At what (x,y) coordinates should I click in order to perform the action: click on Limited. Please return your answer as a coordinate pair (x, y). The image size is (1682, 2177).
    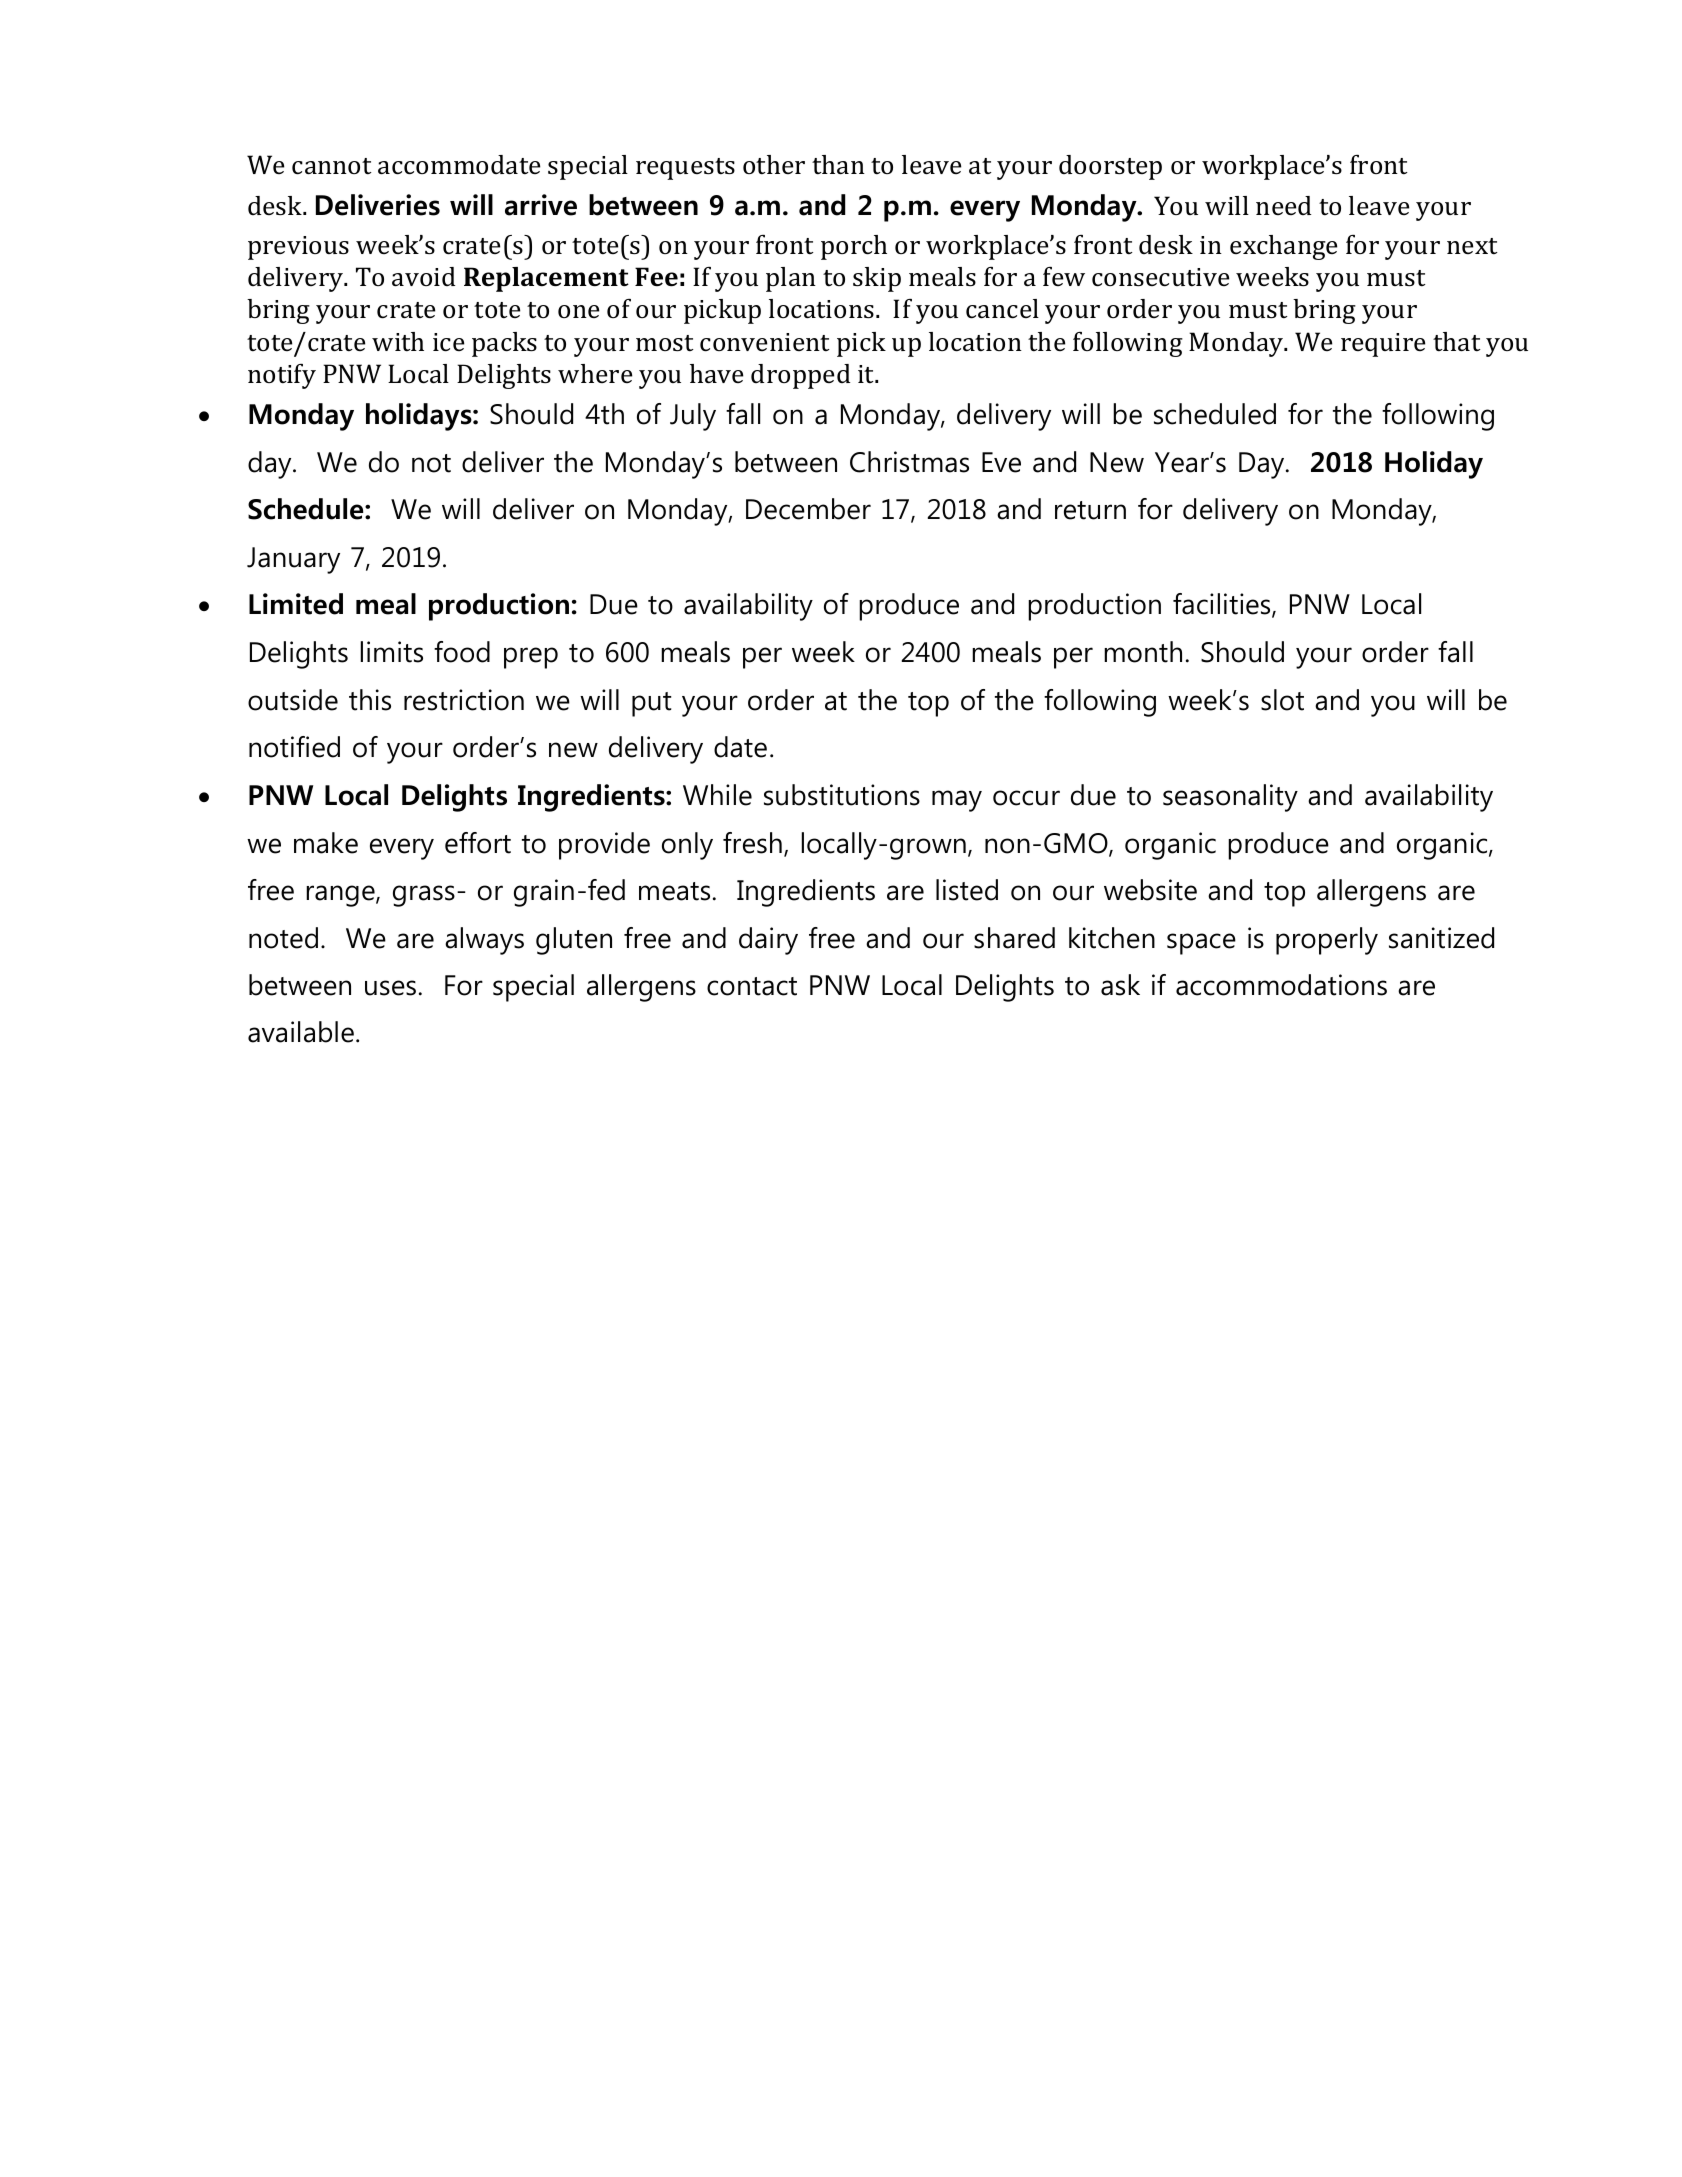
    Looking at the image, I should click on (296, 604).
